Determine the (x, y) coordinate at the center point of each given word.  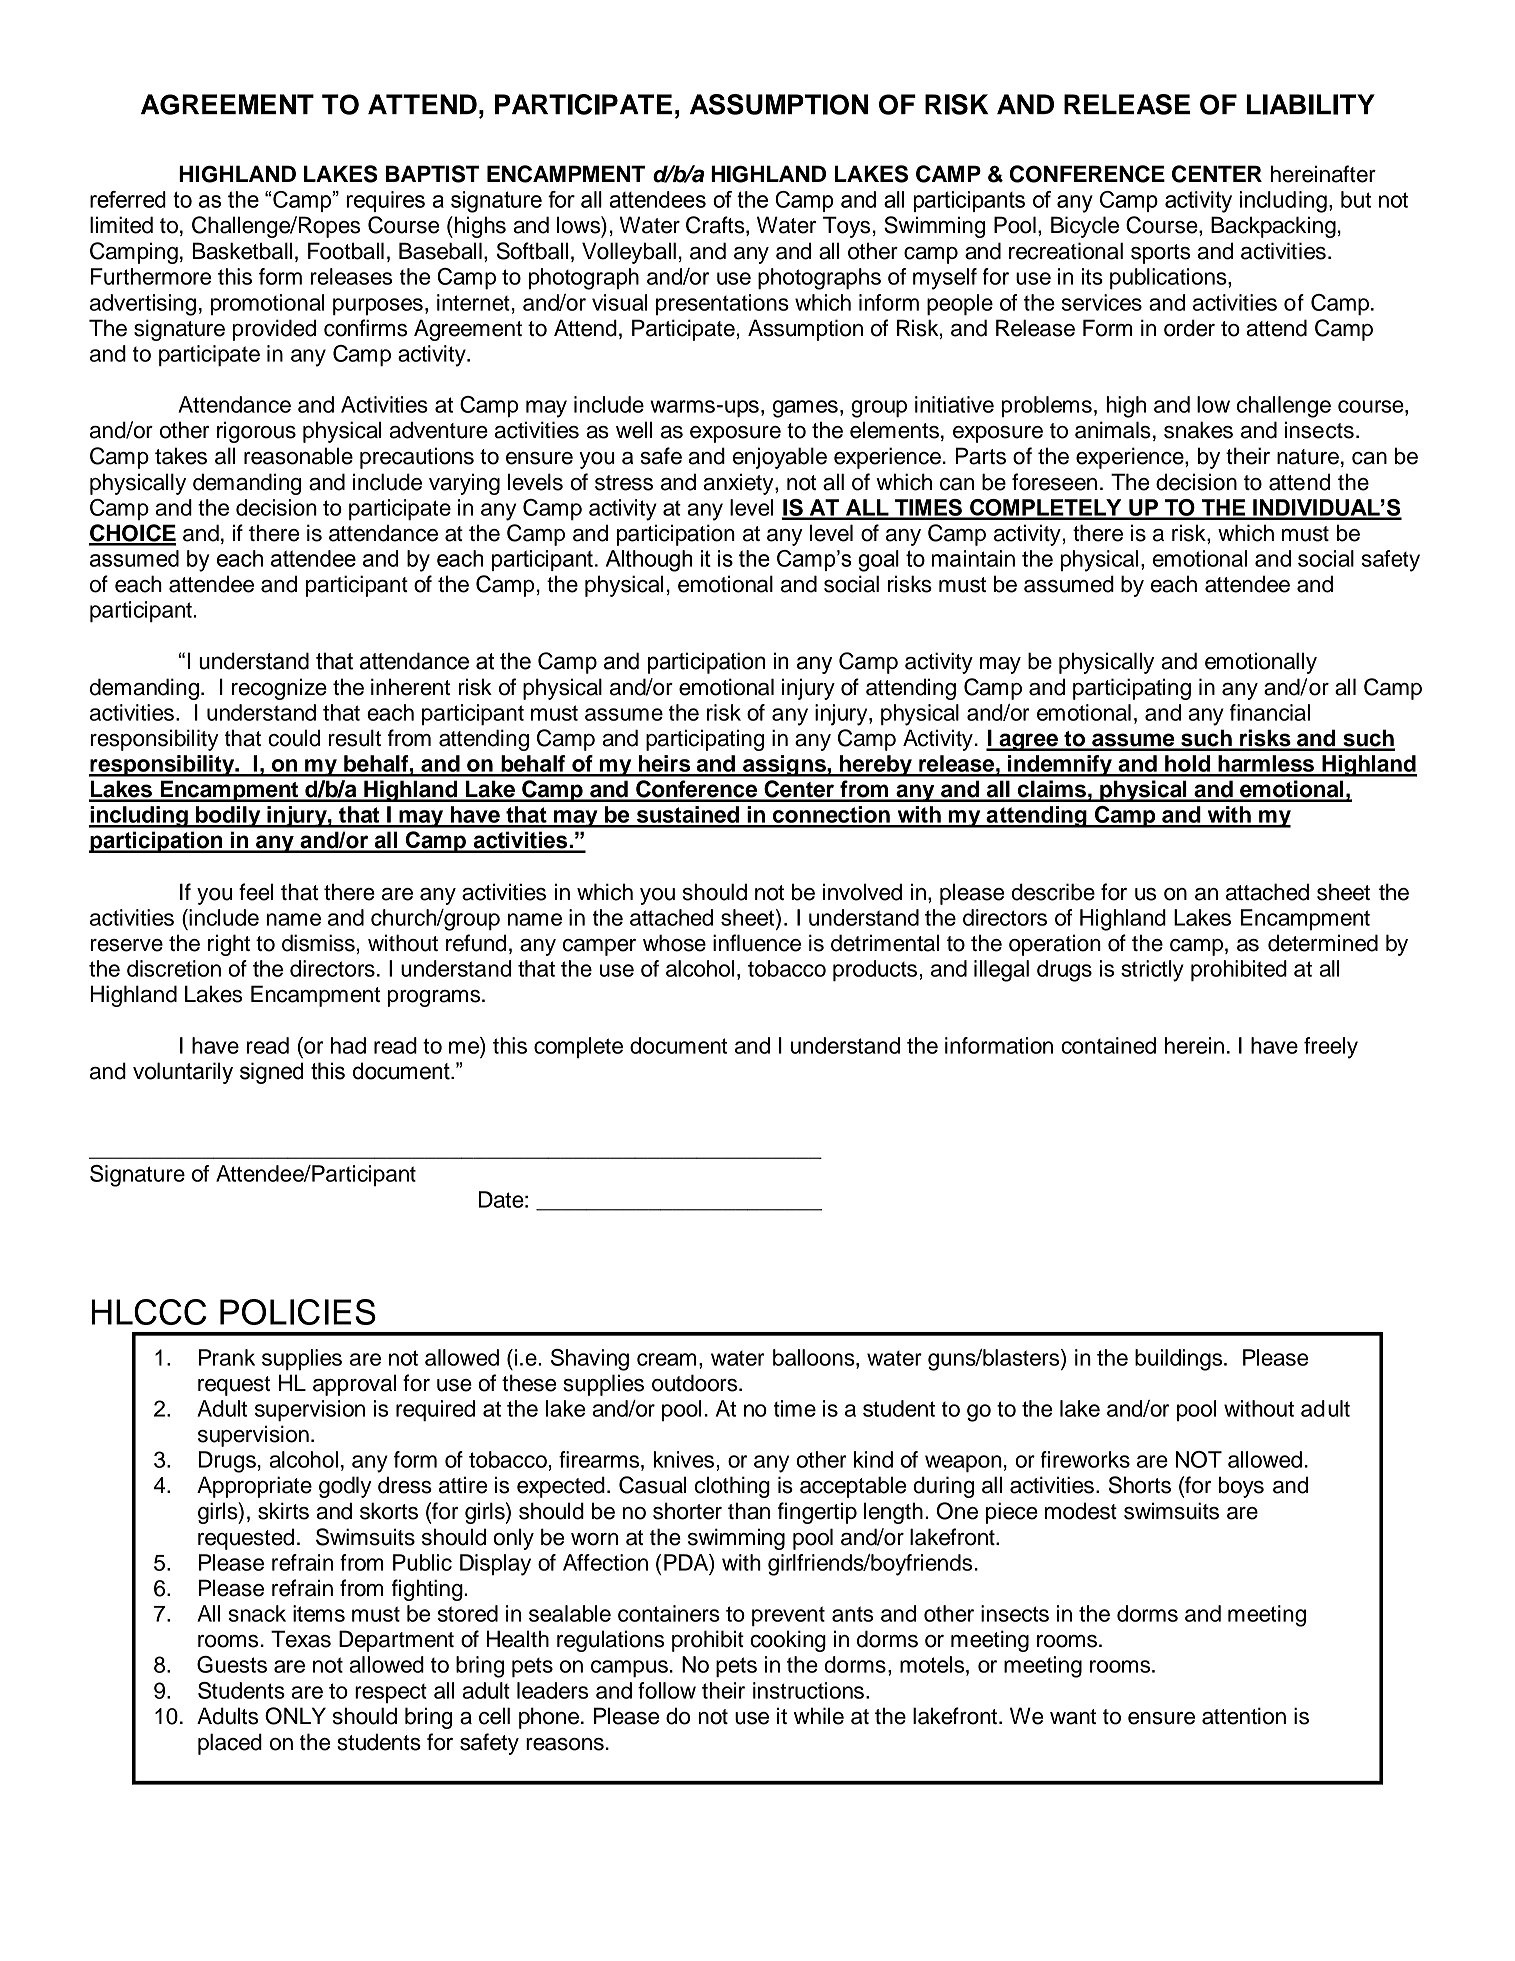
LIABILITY (1310, 104)
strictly (1152, 971)
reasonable (298, 456)
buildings (1180, 1360)
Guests (232, 1664)
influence (757, 943)
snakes (1198, 430)
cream (666, 1359)
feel (256, 892)
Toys (846, 227)
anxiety (740, 484)
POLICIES (298, 1312)
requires (385, 201)
